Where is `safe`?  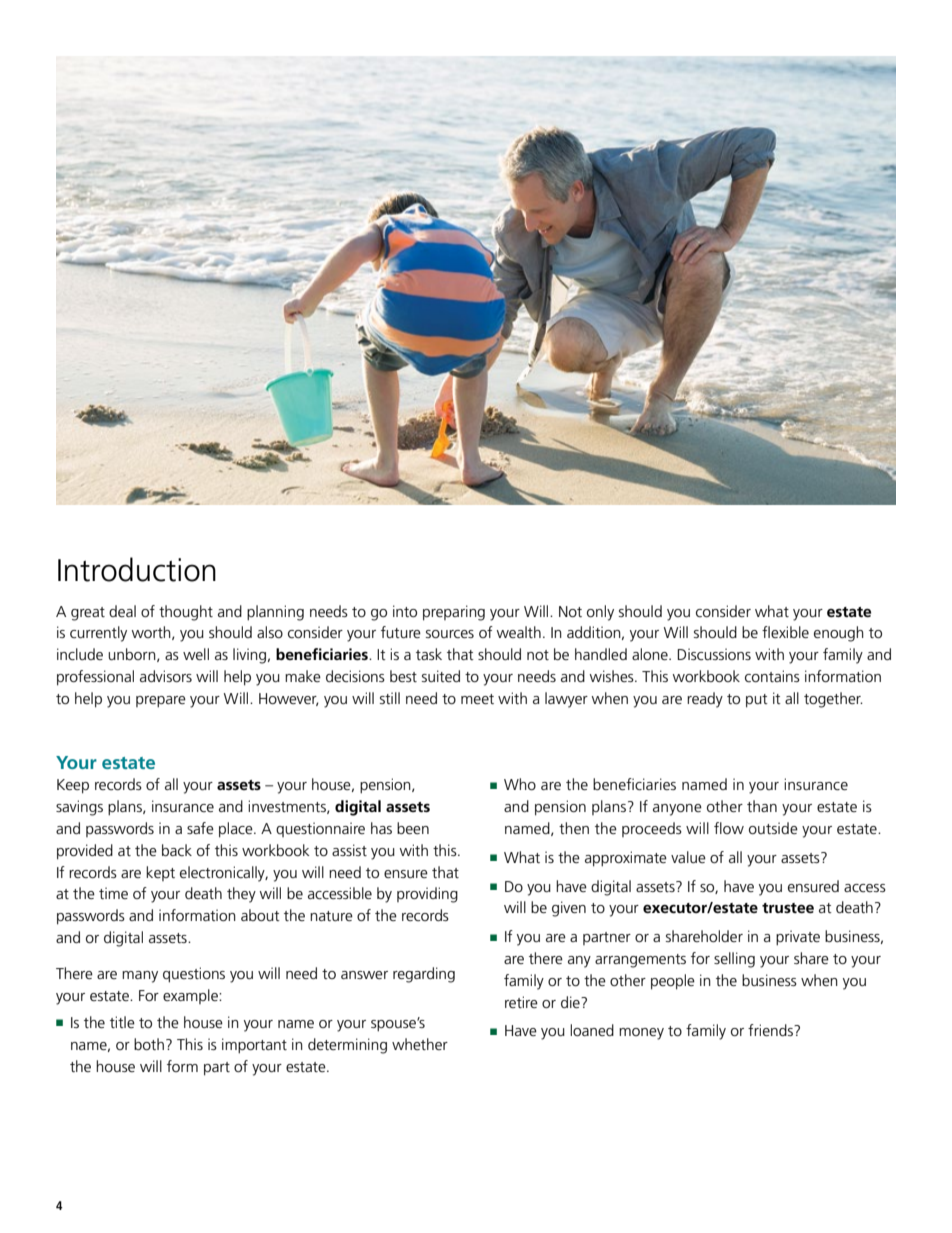 safe is located at coordinates (200, 828).
